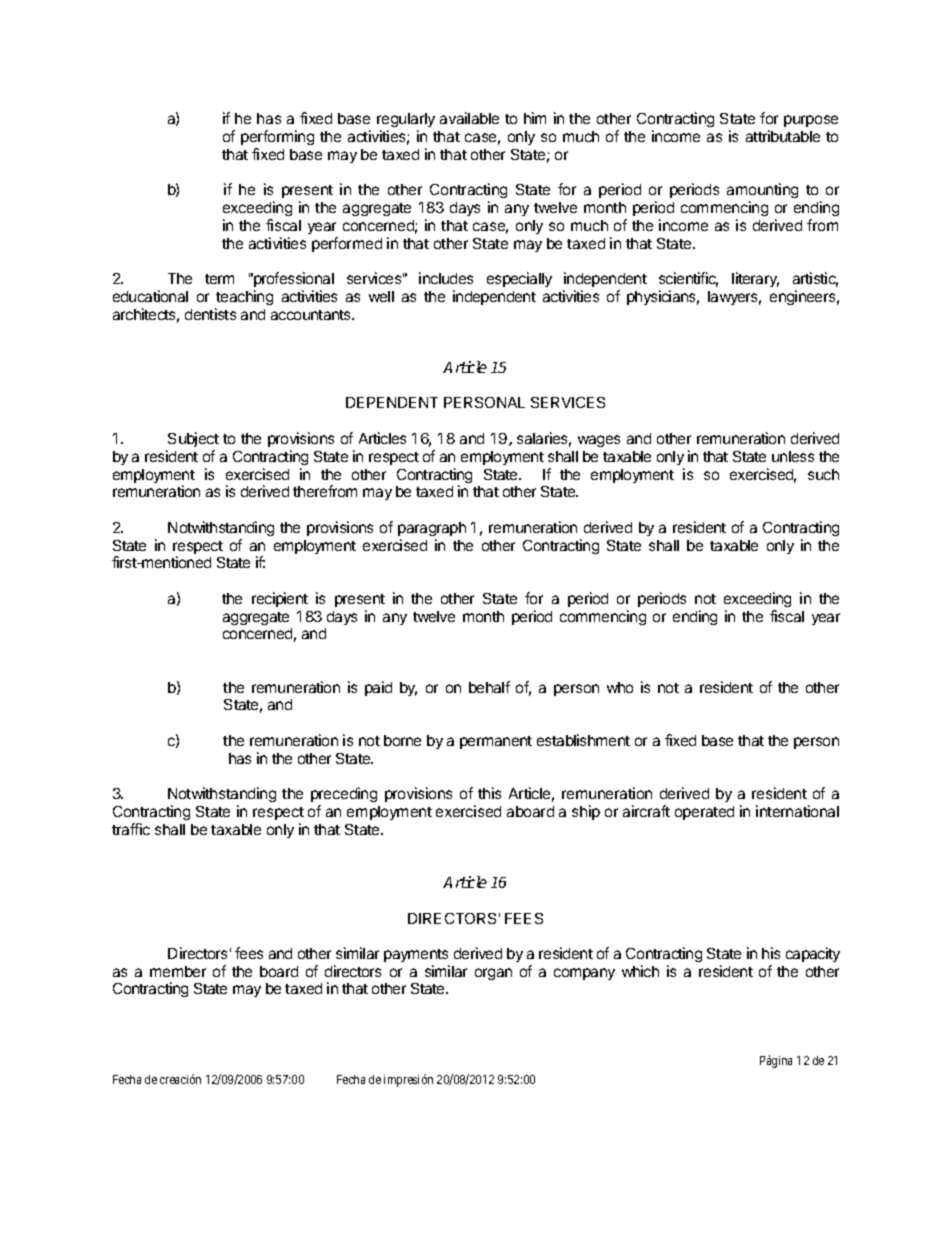 The width and height of the screenshot is (952, 1233). What do you see at coordinates (178, 971) in the screenshot?
I see `member` at bounding box center [178, 971].
